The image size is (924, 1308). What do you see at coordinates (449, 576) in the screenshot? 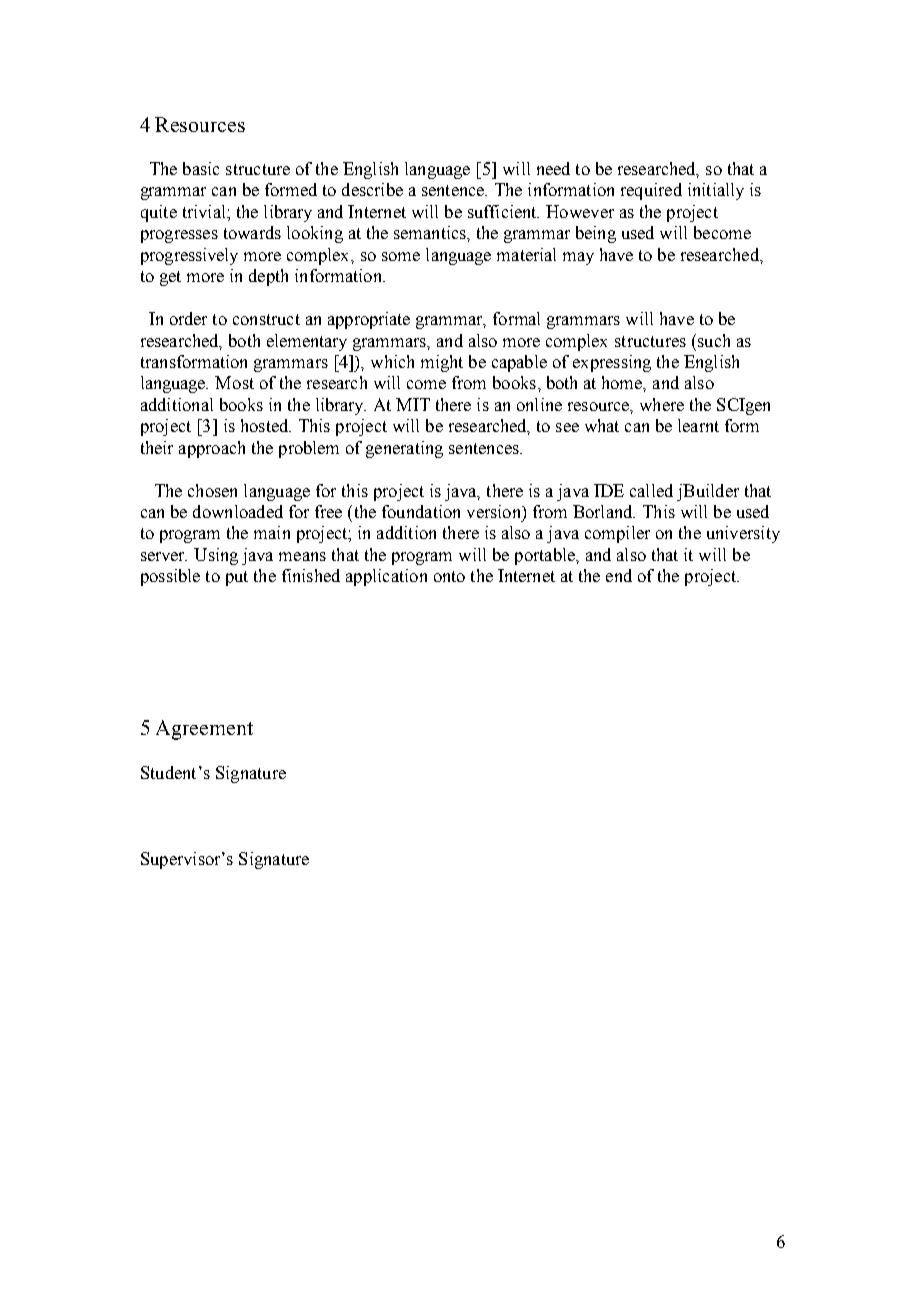
I see `onto` at bounding box center [449, 576].
